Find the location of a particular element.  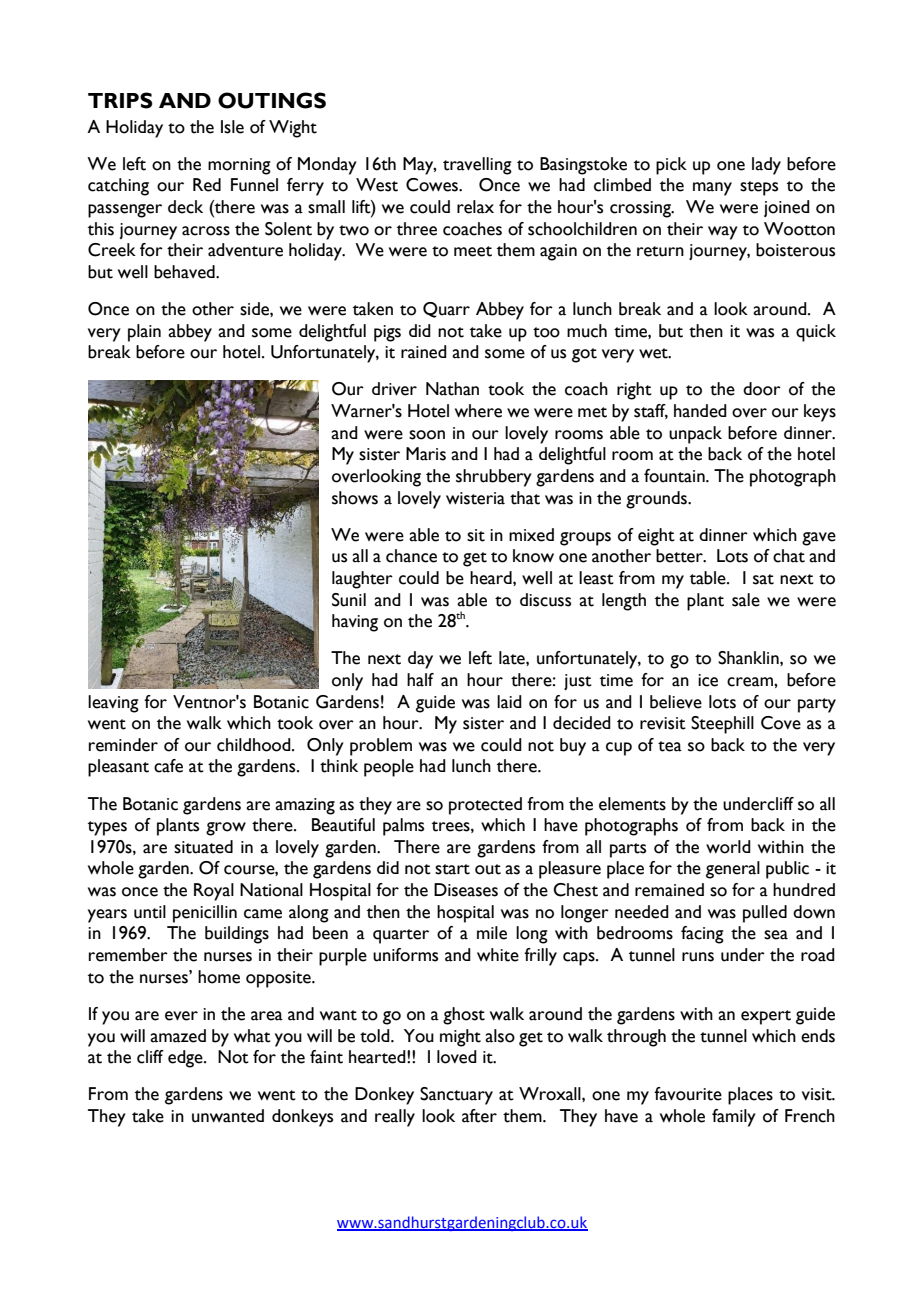

laid is located at coordinates (509, 702).
